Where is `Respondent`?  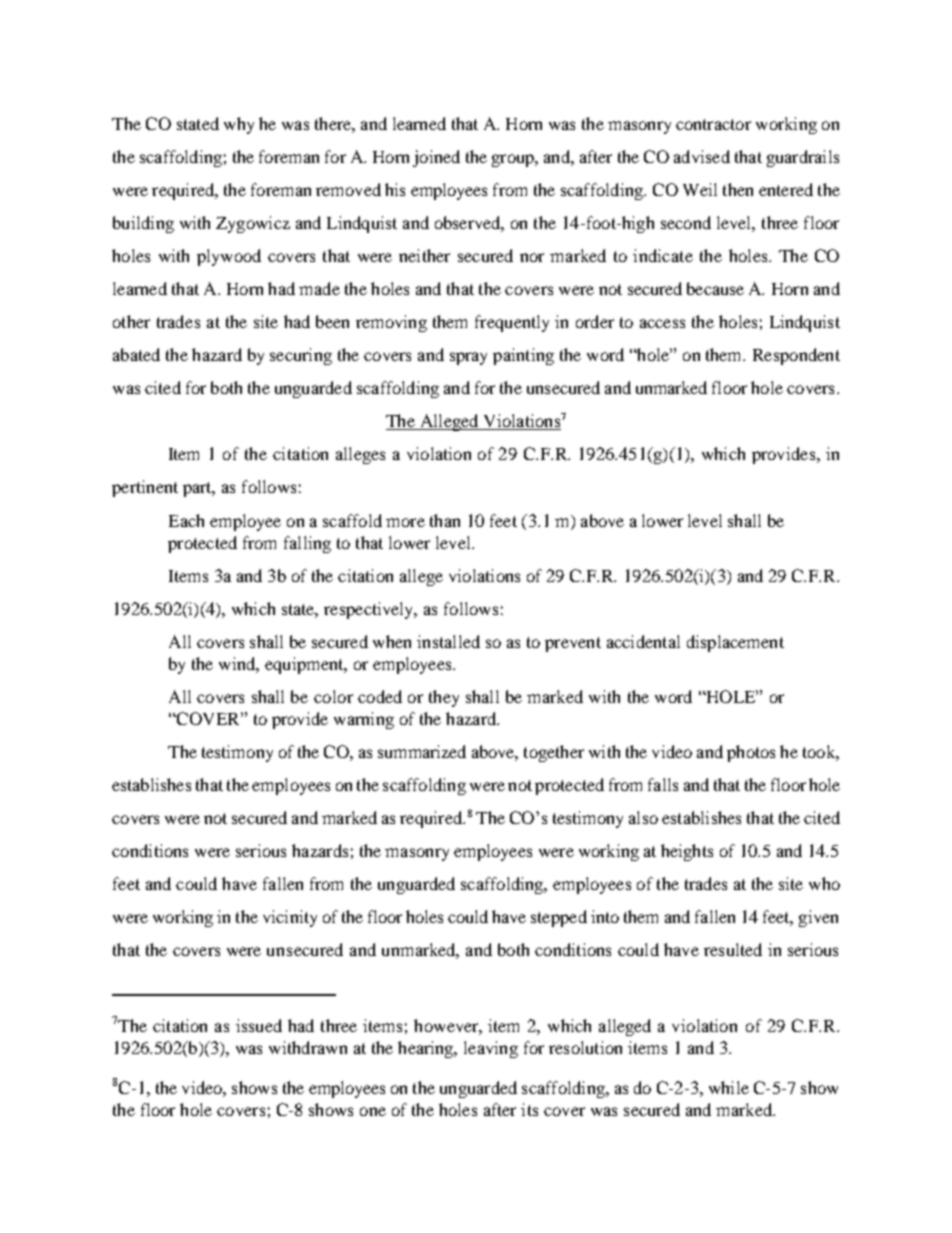
Respondent is located at coordinates (796, 356).
